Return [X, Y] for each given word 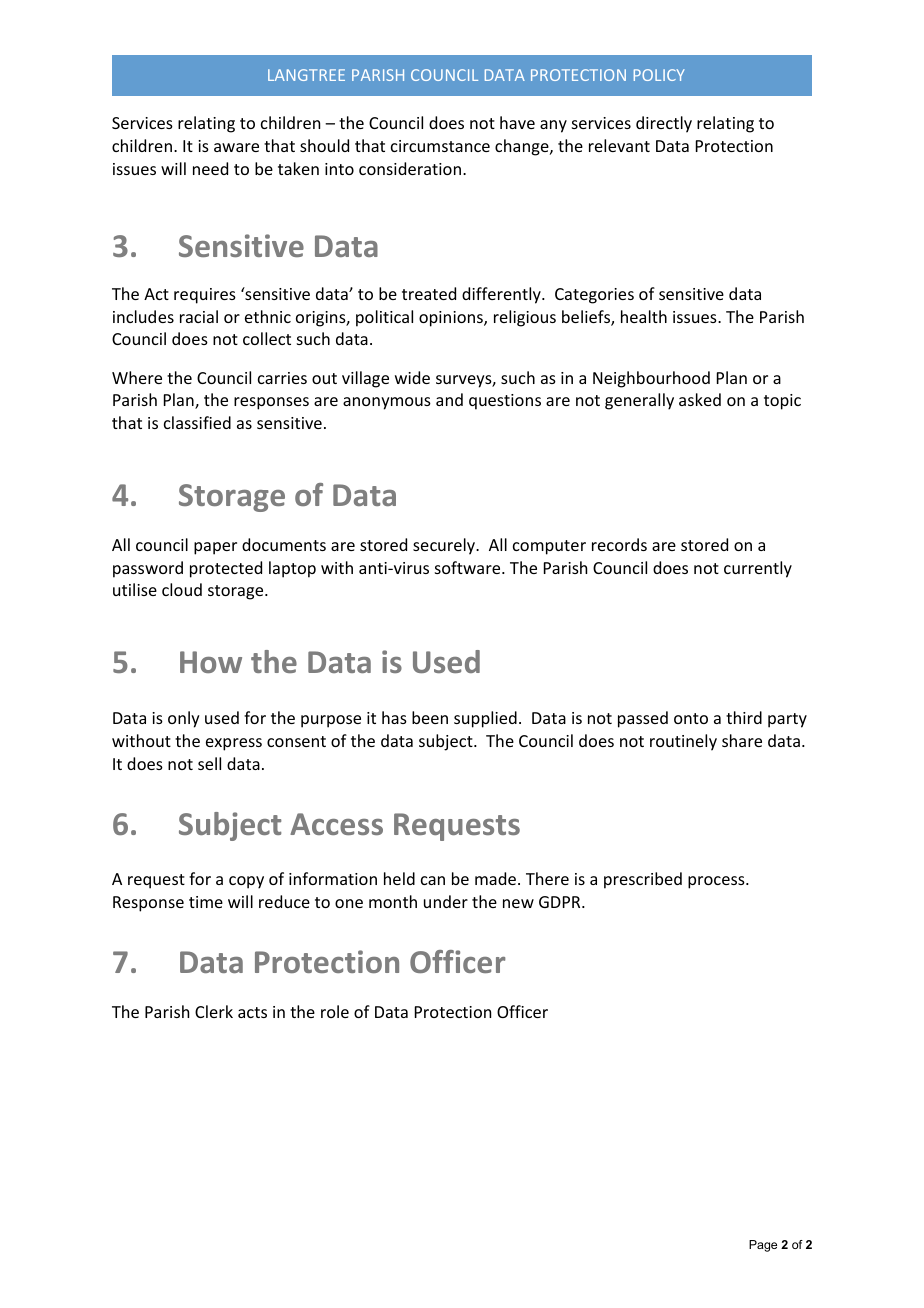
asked [700, 399]
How [211, 662]
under [446, 901]
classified [197, 422]
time [206, 902]
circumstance [440, 146]
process [717, 882]
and [449, 399]
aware [236, 147]
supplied [485, 719]
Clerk [214, 1011]
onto [691, 718]
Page [763, 1246]
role [335, 1011]
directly [664, 124]
